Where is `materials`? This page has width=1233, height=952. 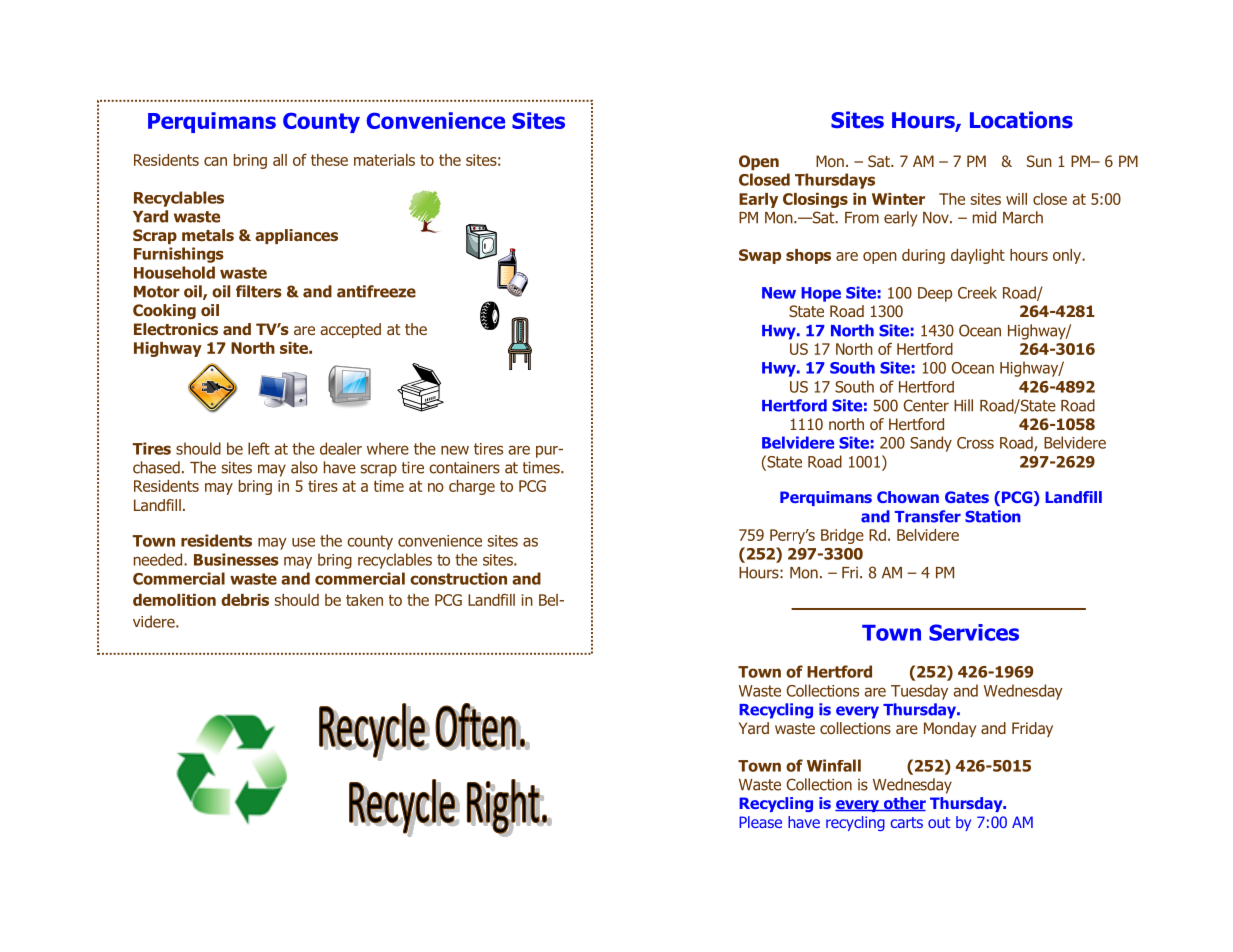
materials is located at coordinates (384, 160).
